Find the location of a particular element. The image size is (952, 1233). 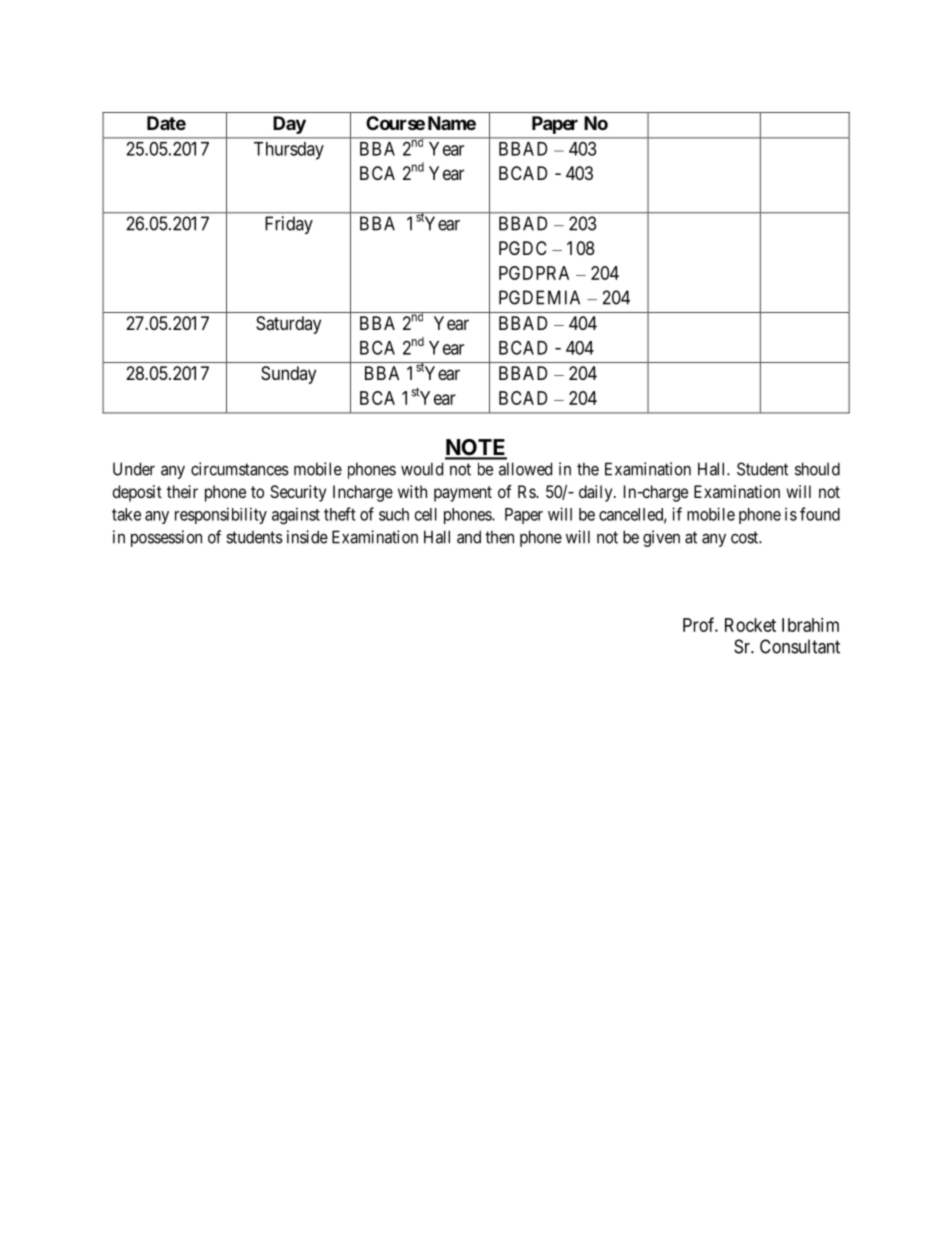

possession is located at coordinates (166, 538).
